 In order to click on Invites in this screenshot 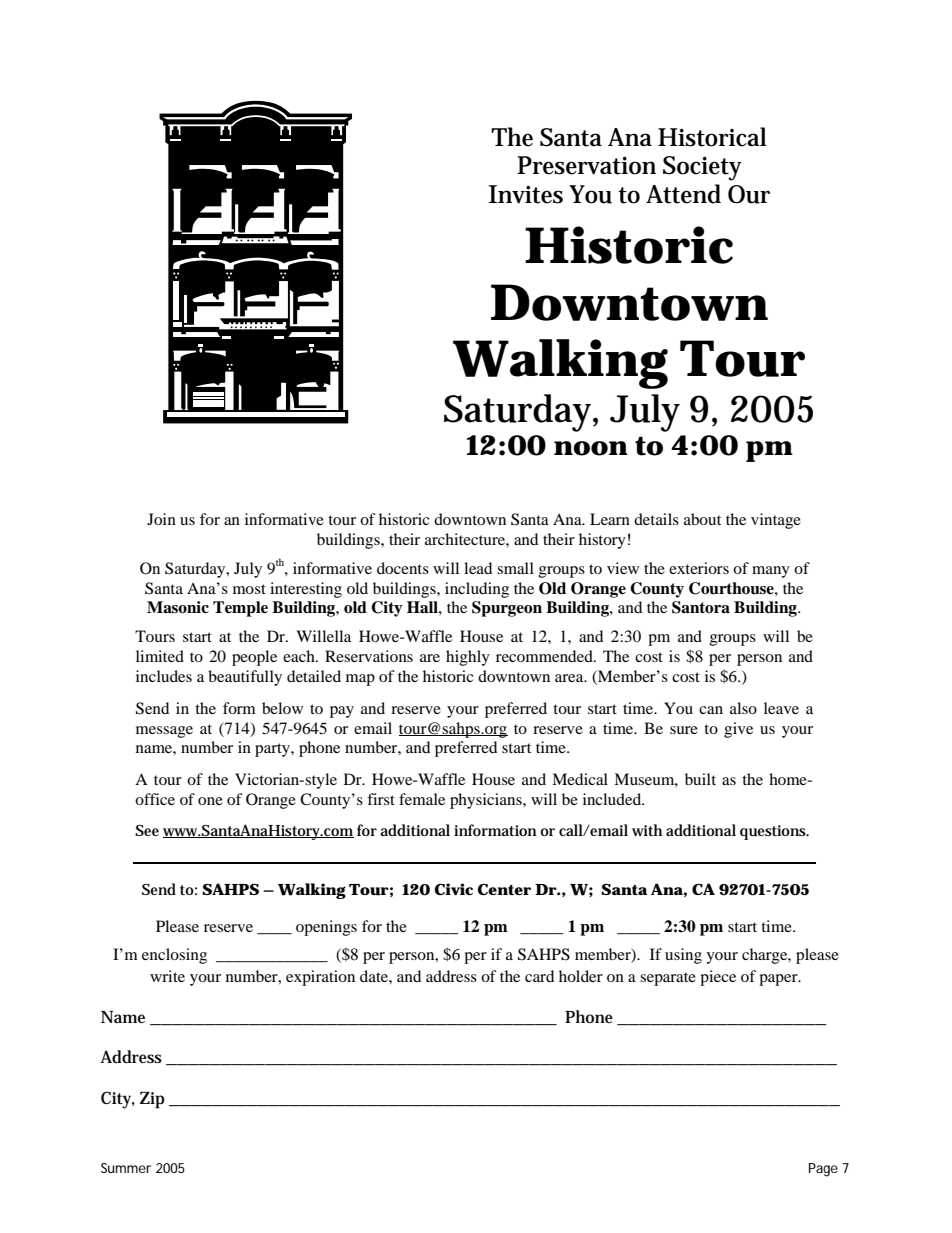, I will do `click(525, 194)`.
